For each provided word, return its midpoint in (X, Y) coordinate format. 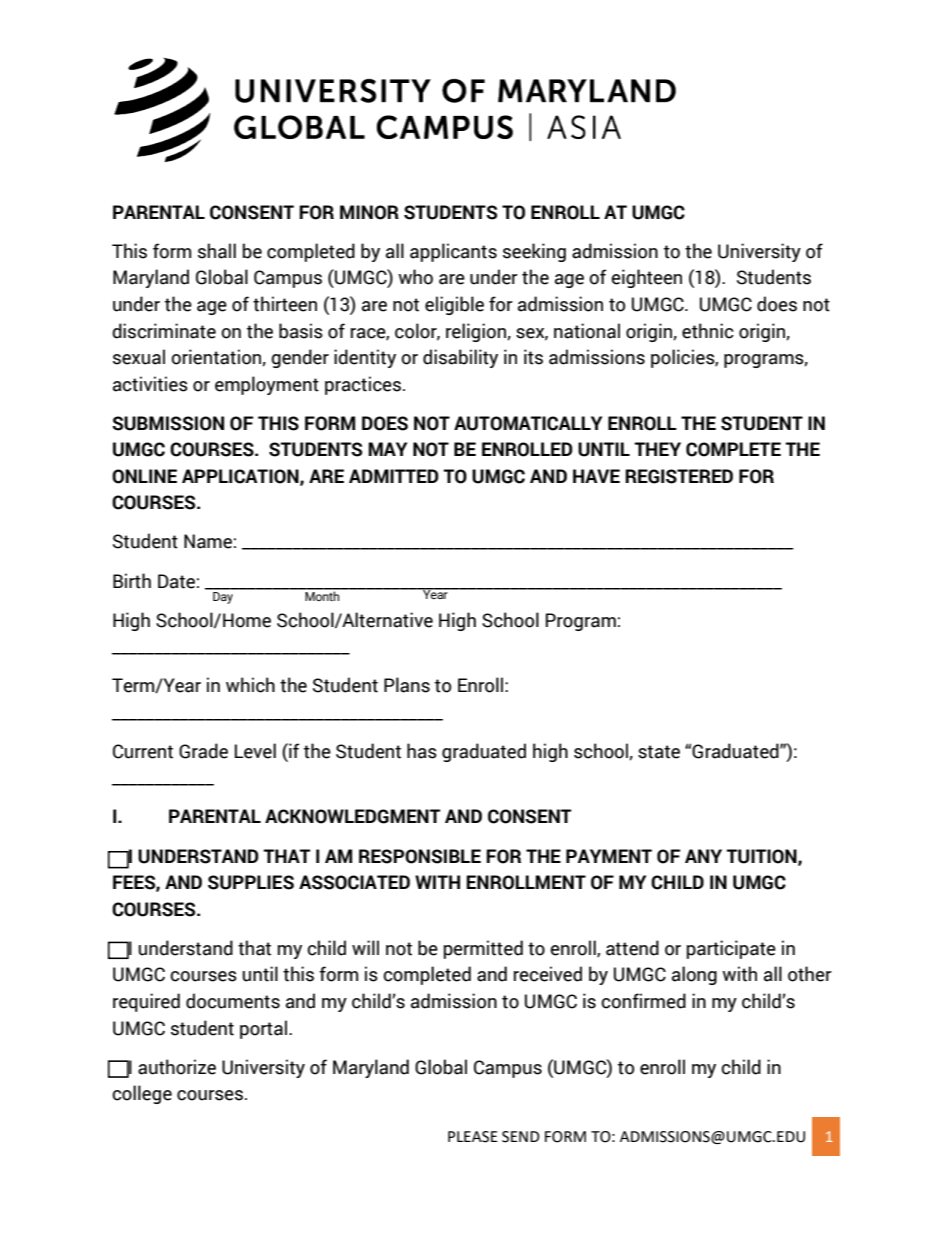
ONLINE (144, 476)
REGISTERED (679, 476)
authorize (177, 1067)
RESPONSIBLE (420, 856)
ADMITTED (393, 476)
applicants (453, 252)
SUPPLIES (251, 882)
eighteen (646, 278)
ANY (703, 856)
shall (217, 251)
